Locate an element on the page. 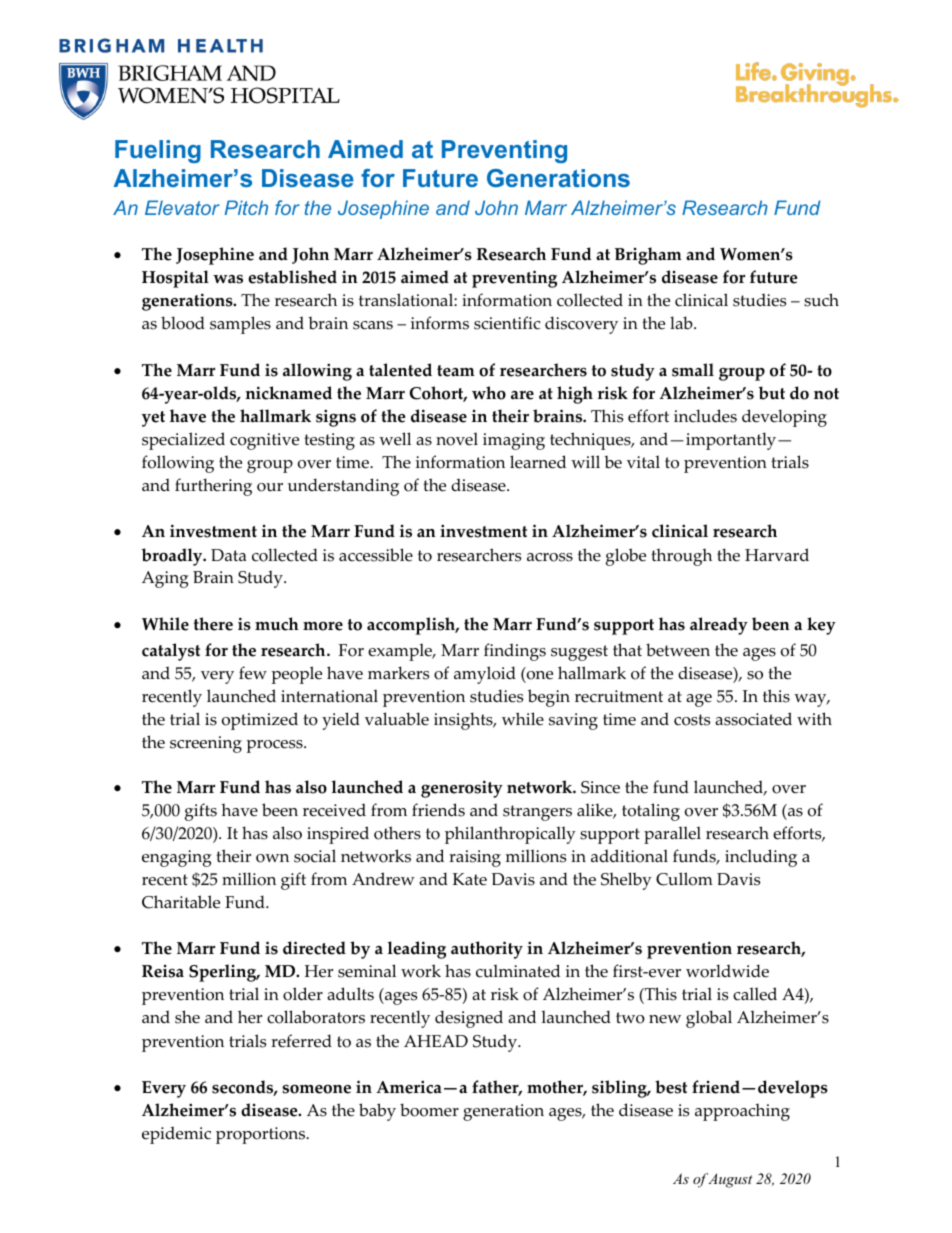 The width and height of the image is (952, 1233). boomer is located at coordinates (429, 1110).
